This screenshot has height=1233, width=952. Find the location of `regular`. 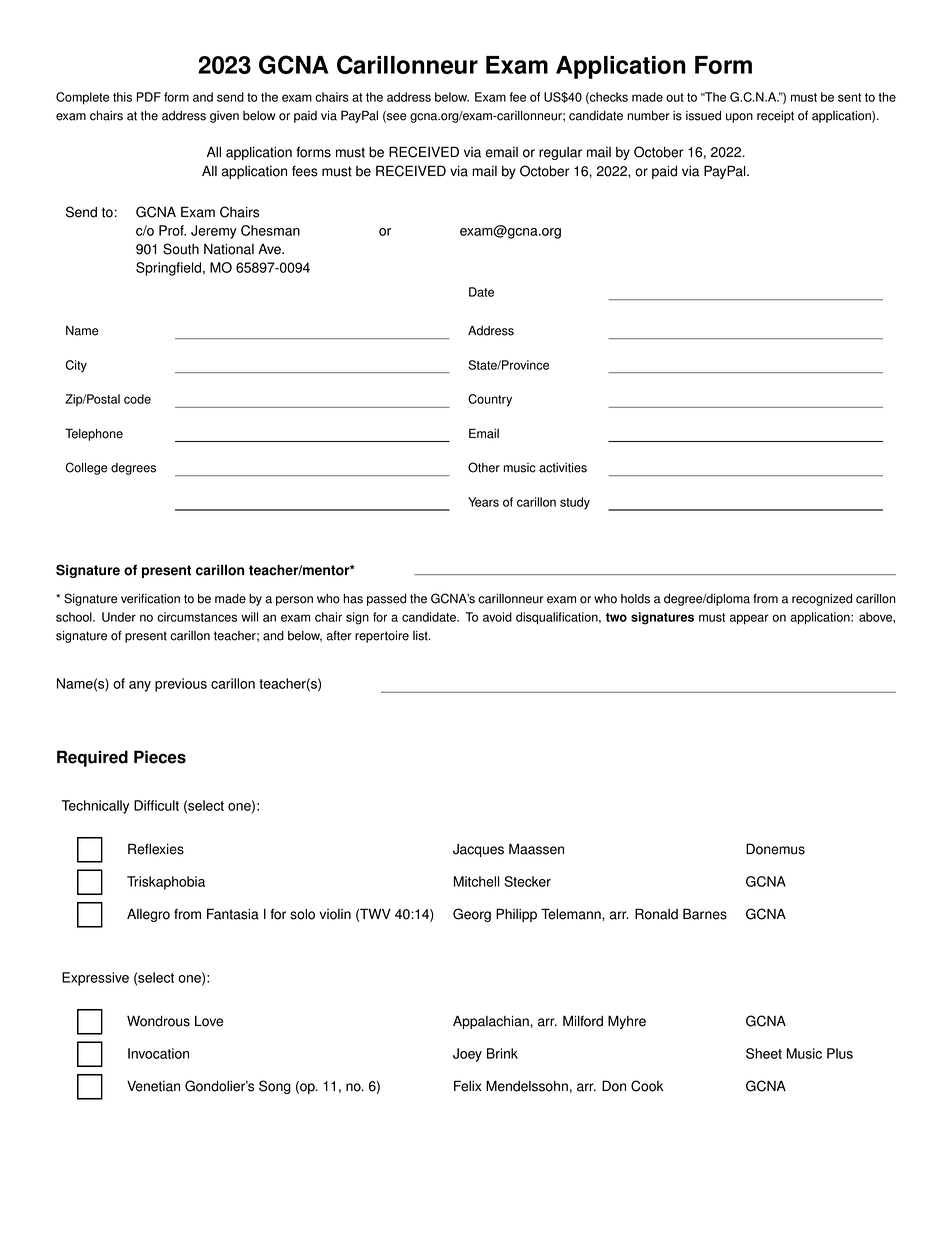

regular is located at coordinates (560, 153).
